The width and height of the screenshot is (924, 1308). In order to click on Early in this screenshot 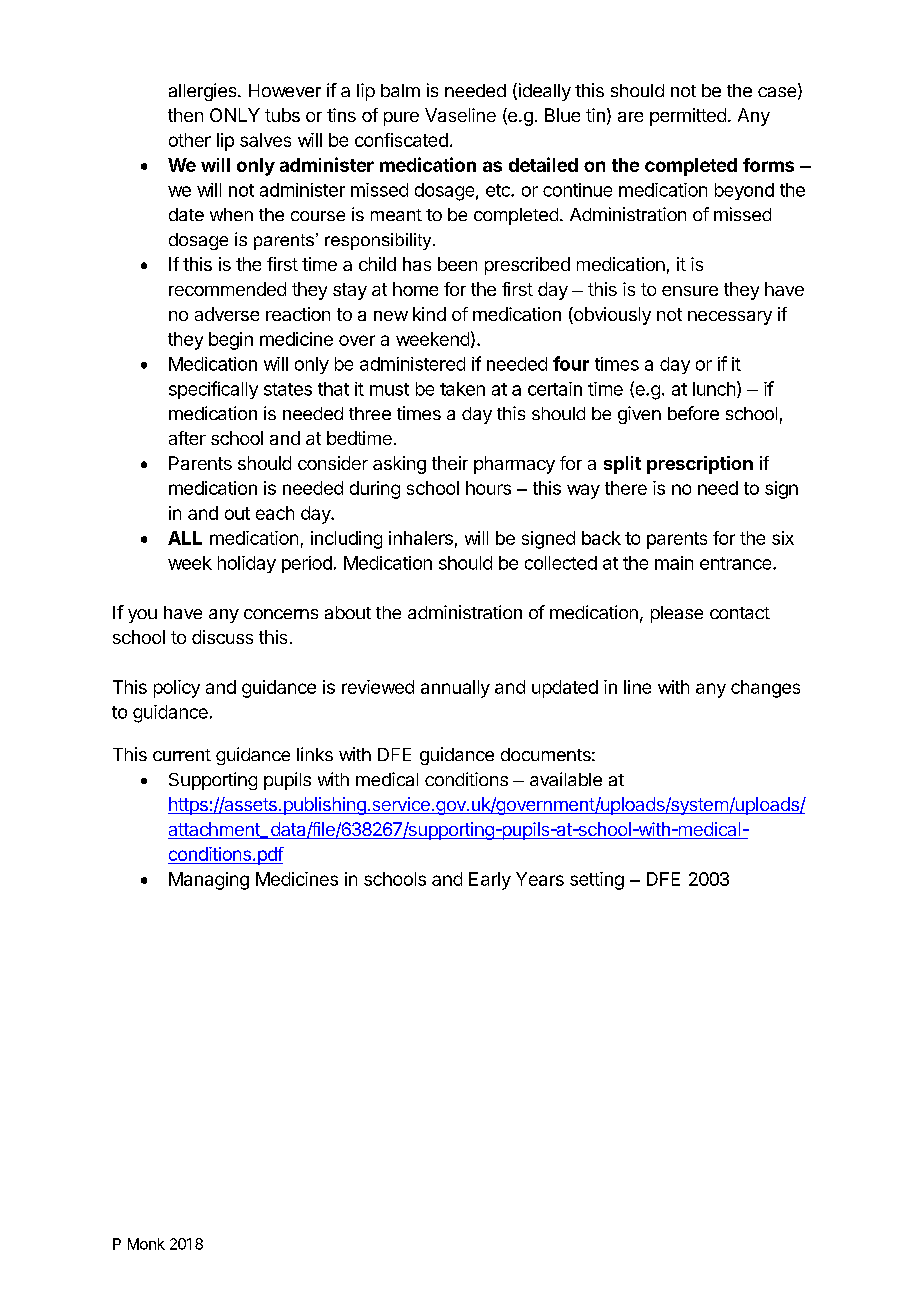, I will do `click(490, 881)`.
